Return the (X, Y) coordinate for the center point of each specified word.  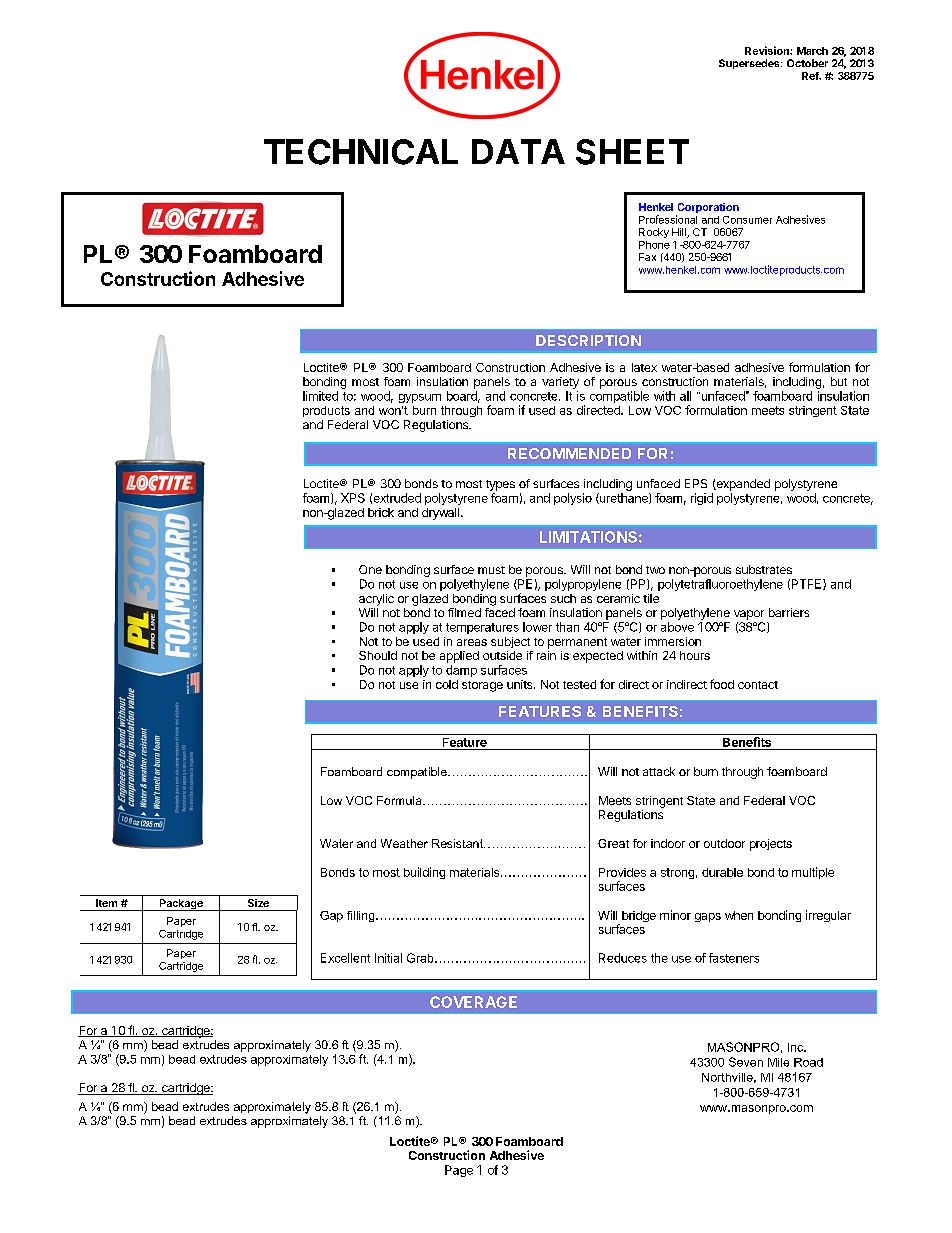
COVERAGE (473, 1002)
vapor (749, 615)
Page (459, 1171)
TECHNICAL (361, 152)
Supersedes (750, 64)
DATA (518, 151)
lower (537, 627)
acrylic (376, 600)
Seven (746, 1062)
